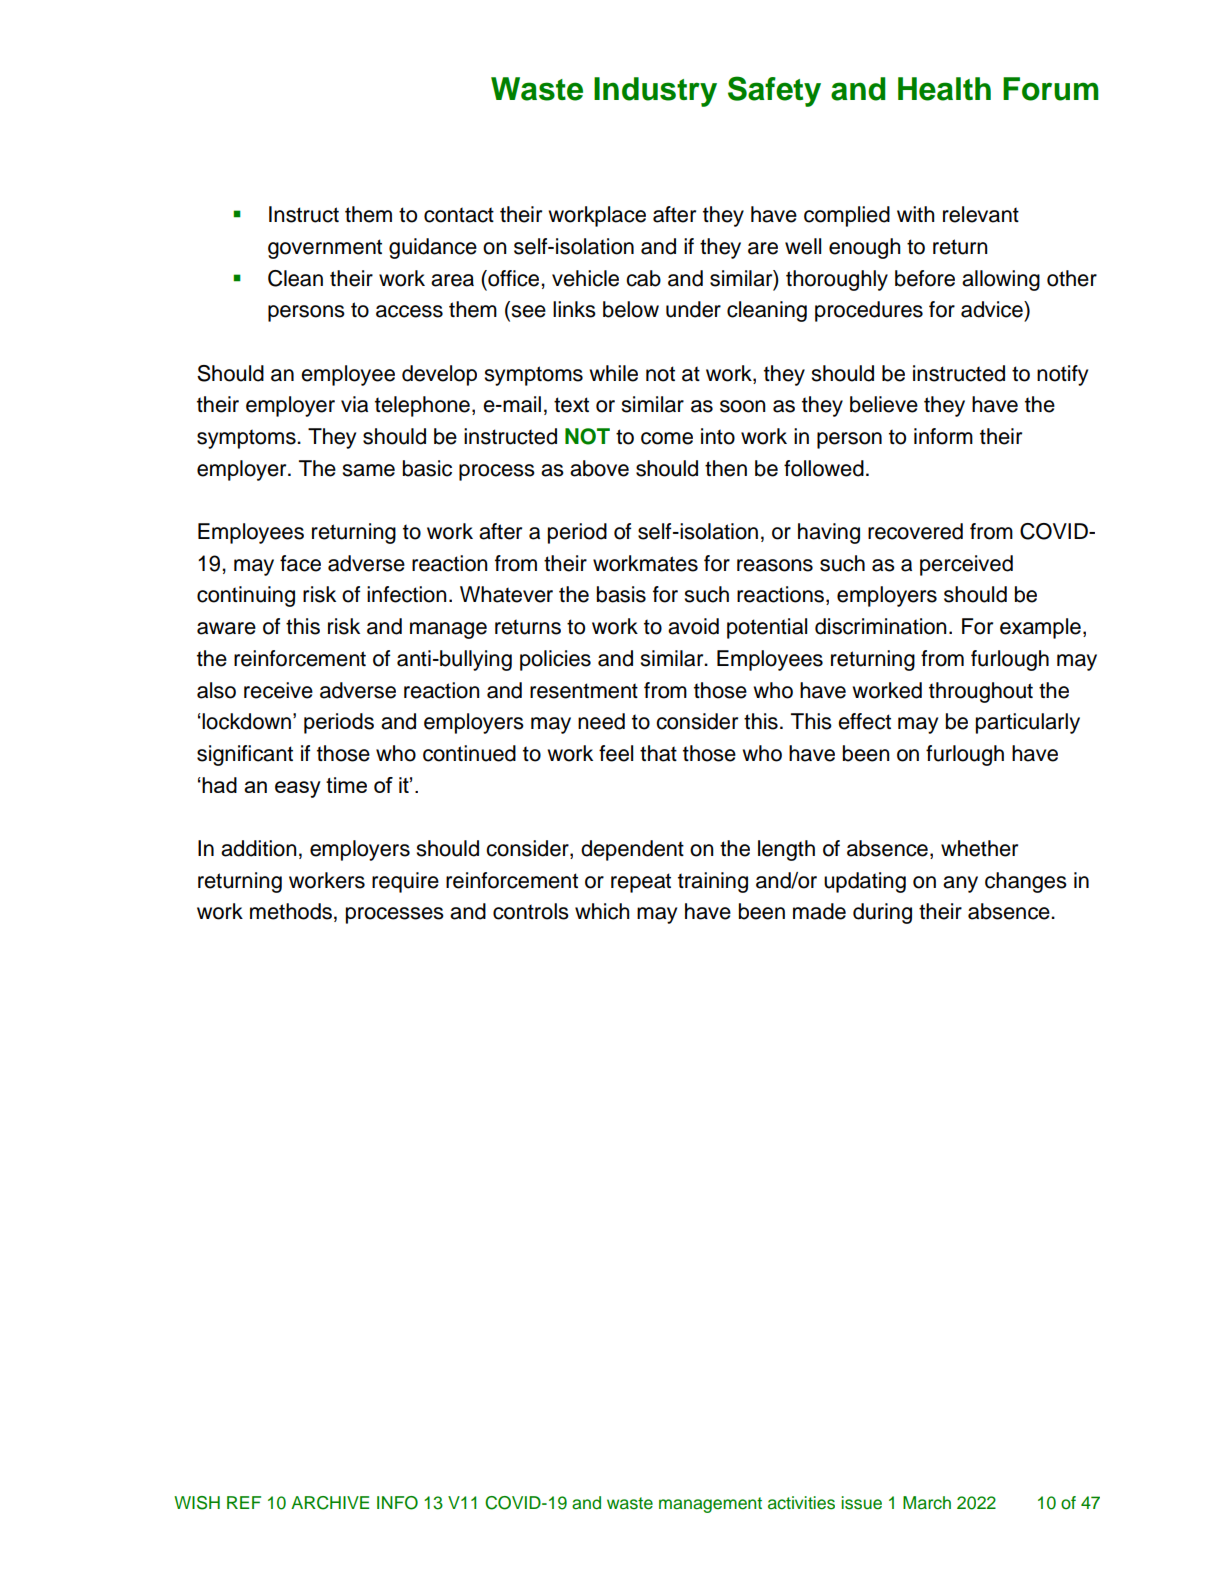 This page has width=1213, height=1569. Describe the element at coordinates (979, 848) in the page. I see `whether` at that location.
